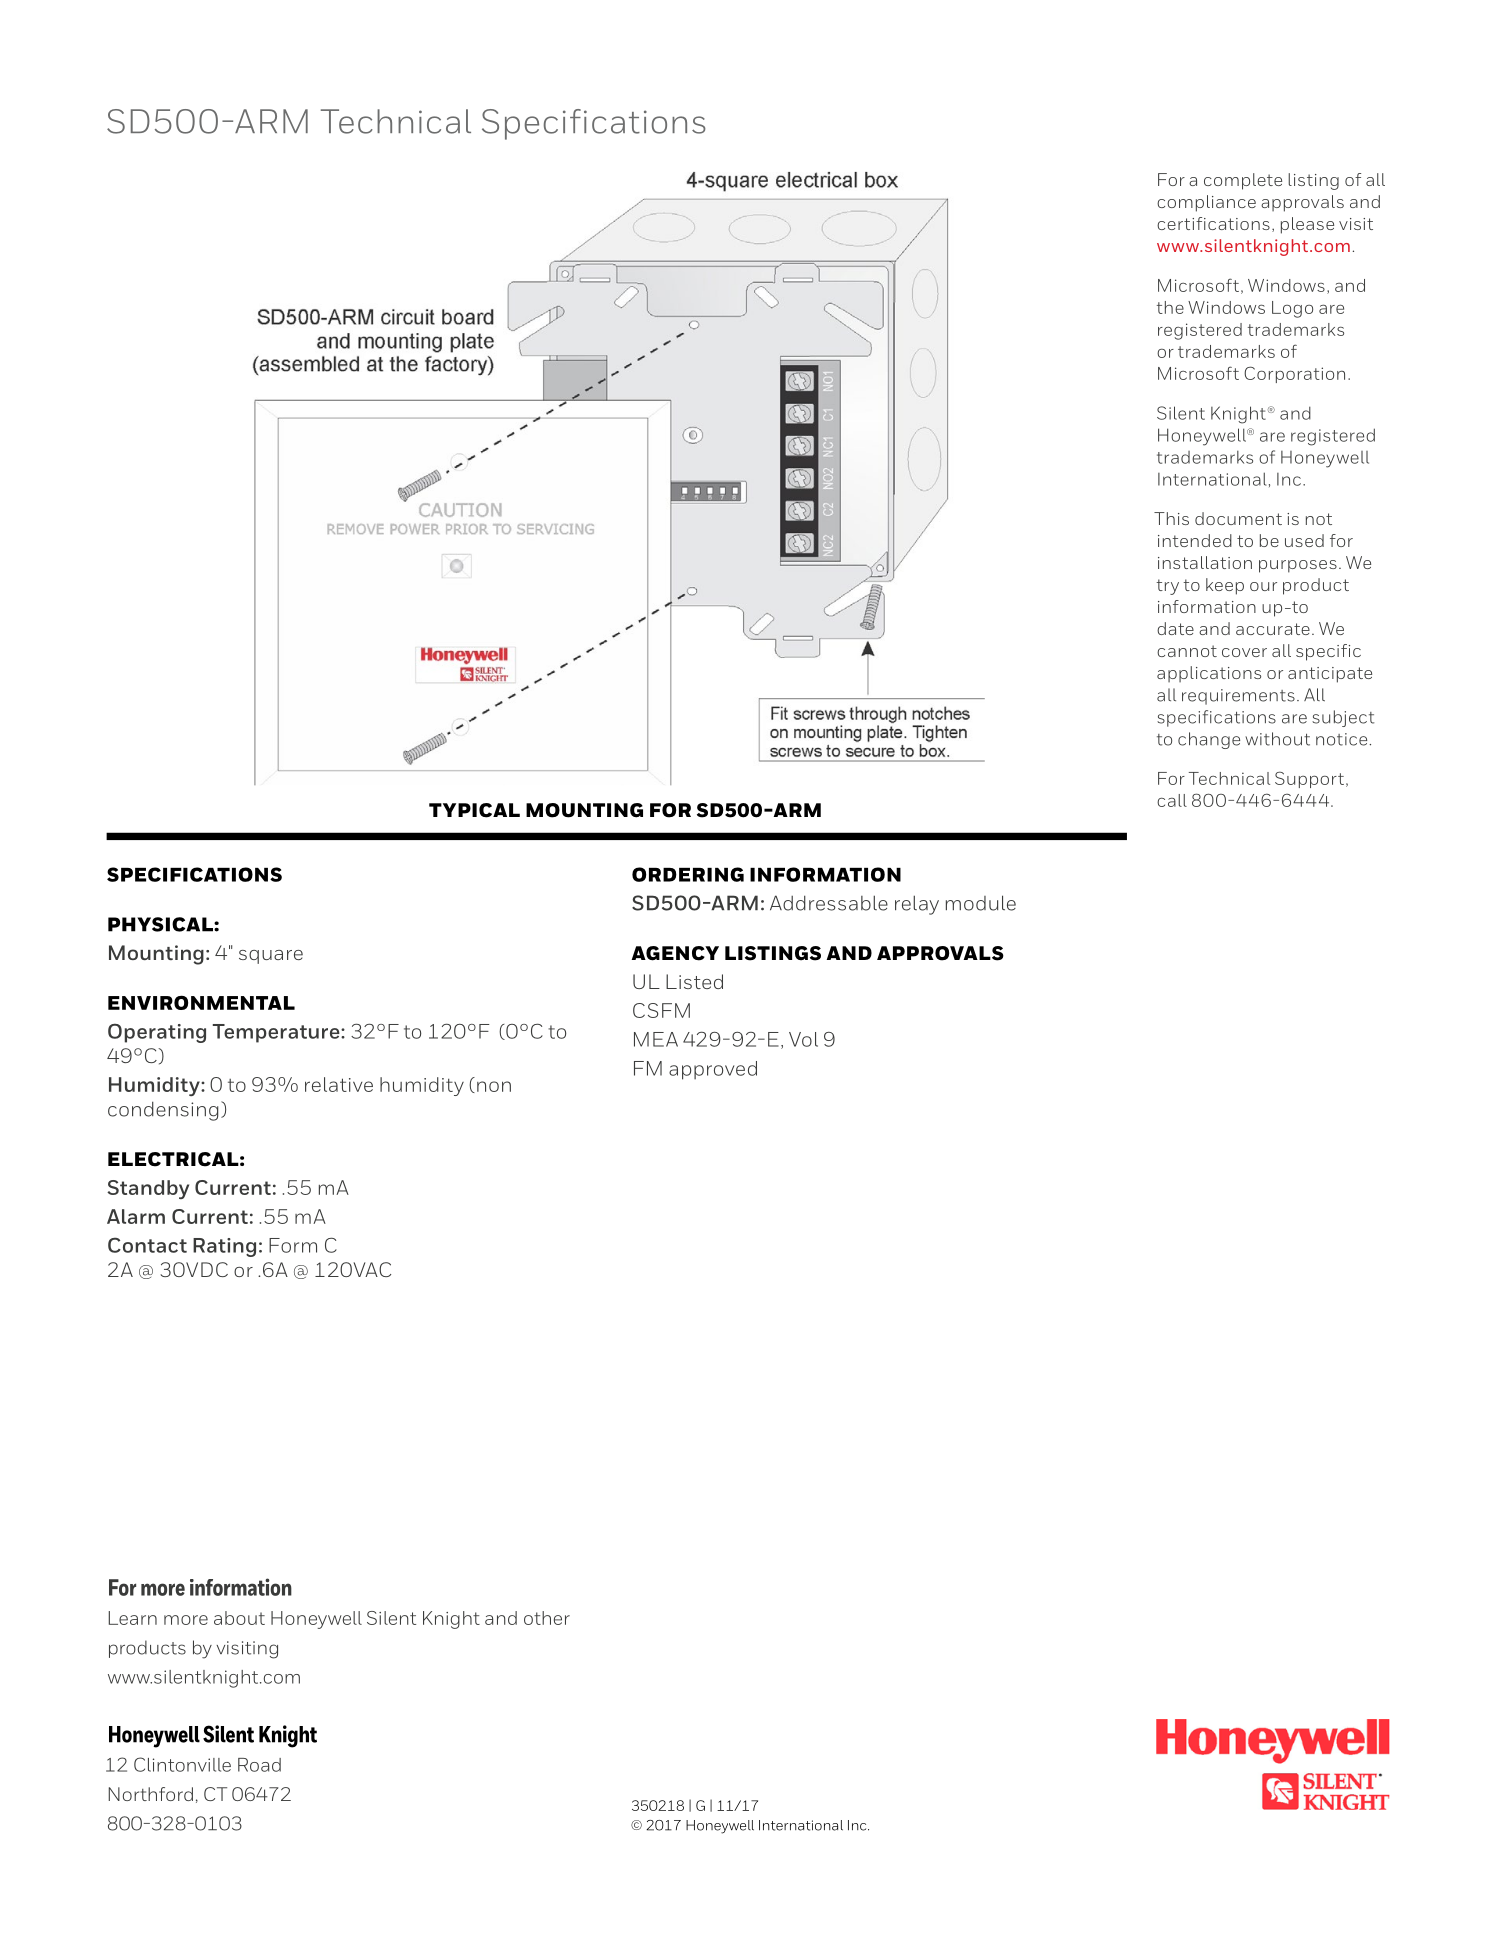 The height and width of the page is (1937, 1496). What do you see at coordinates (713, 1070) in the page?
I see `approved` at bounding box center [713, 1070].
